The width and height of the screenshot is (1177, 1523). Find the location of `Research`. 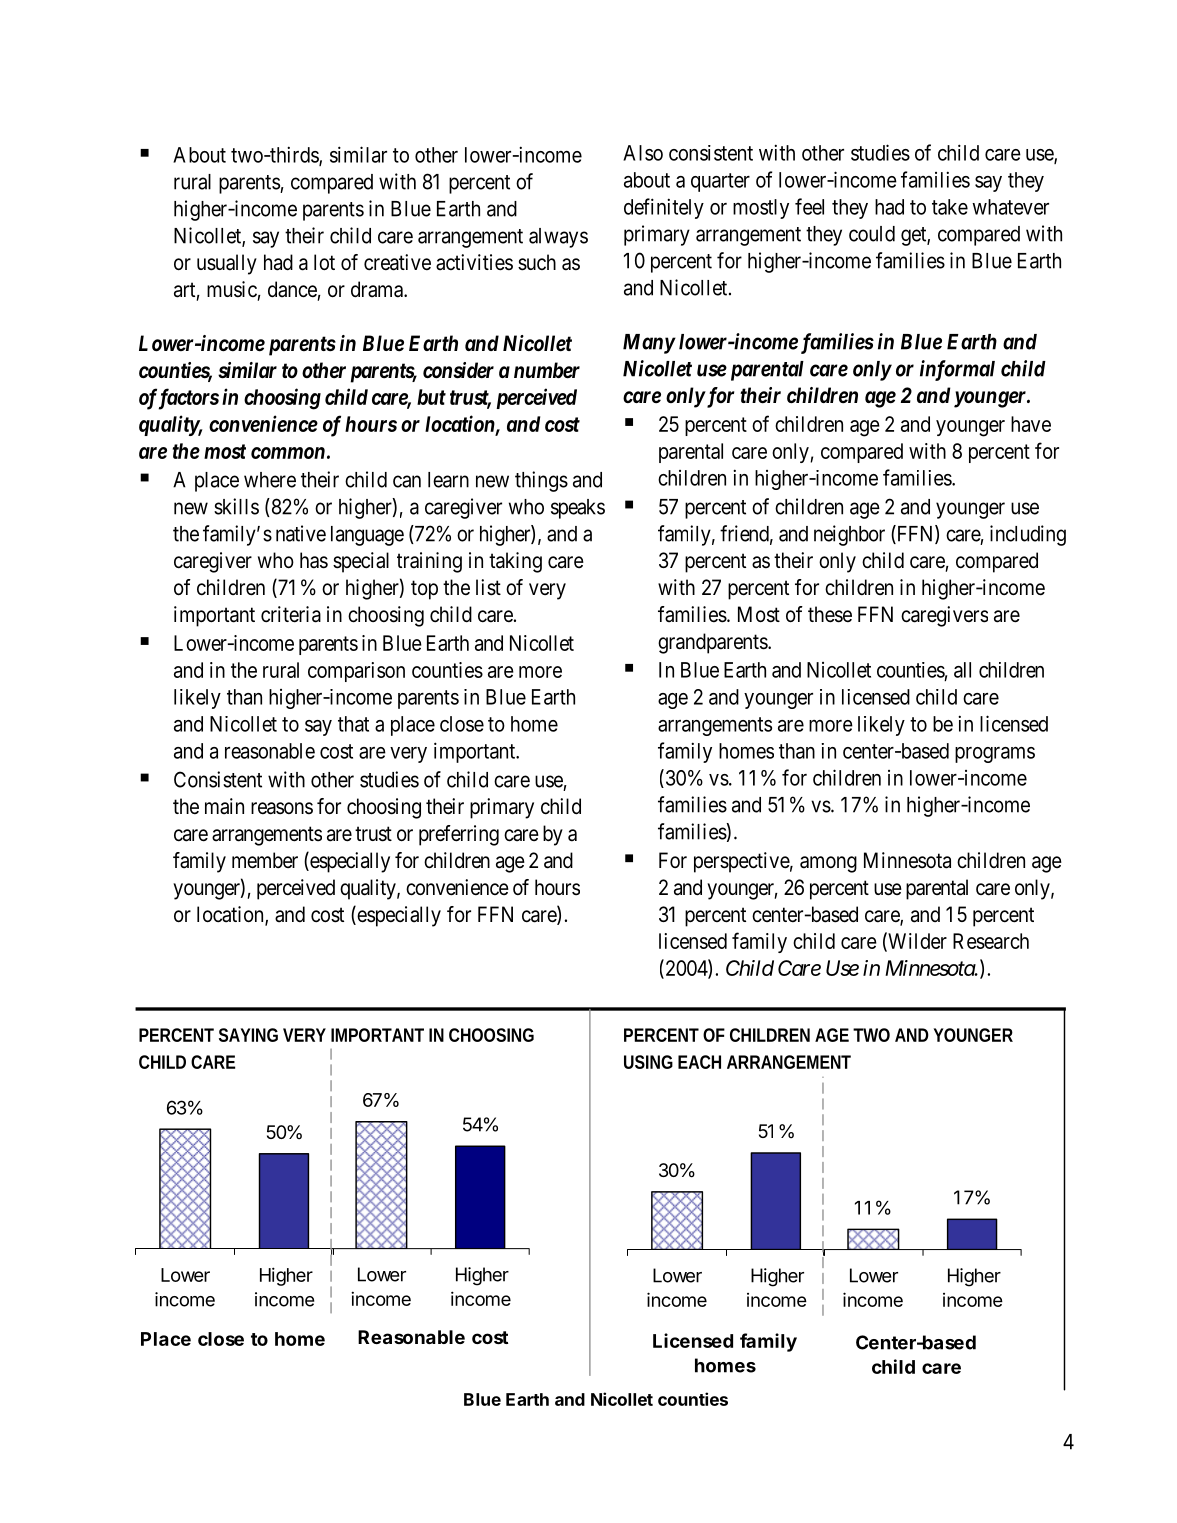

Research is located at coordinates (991, 941).
